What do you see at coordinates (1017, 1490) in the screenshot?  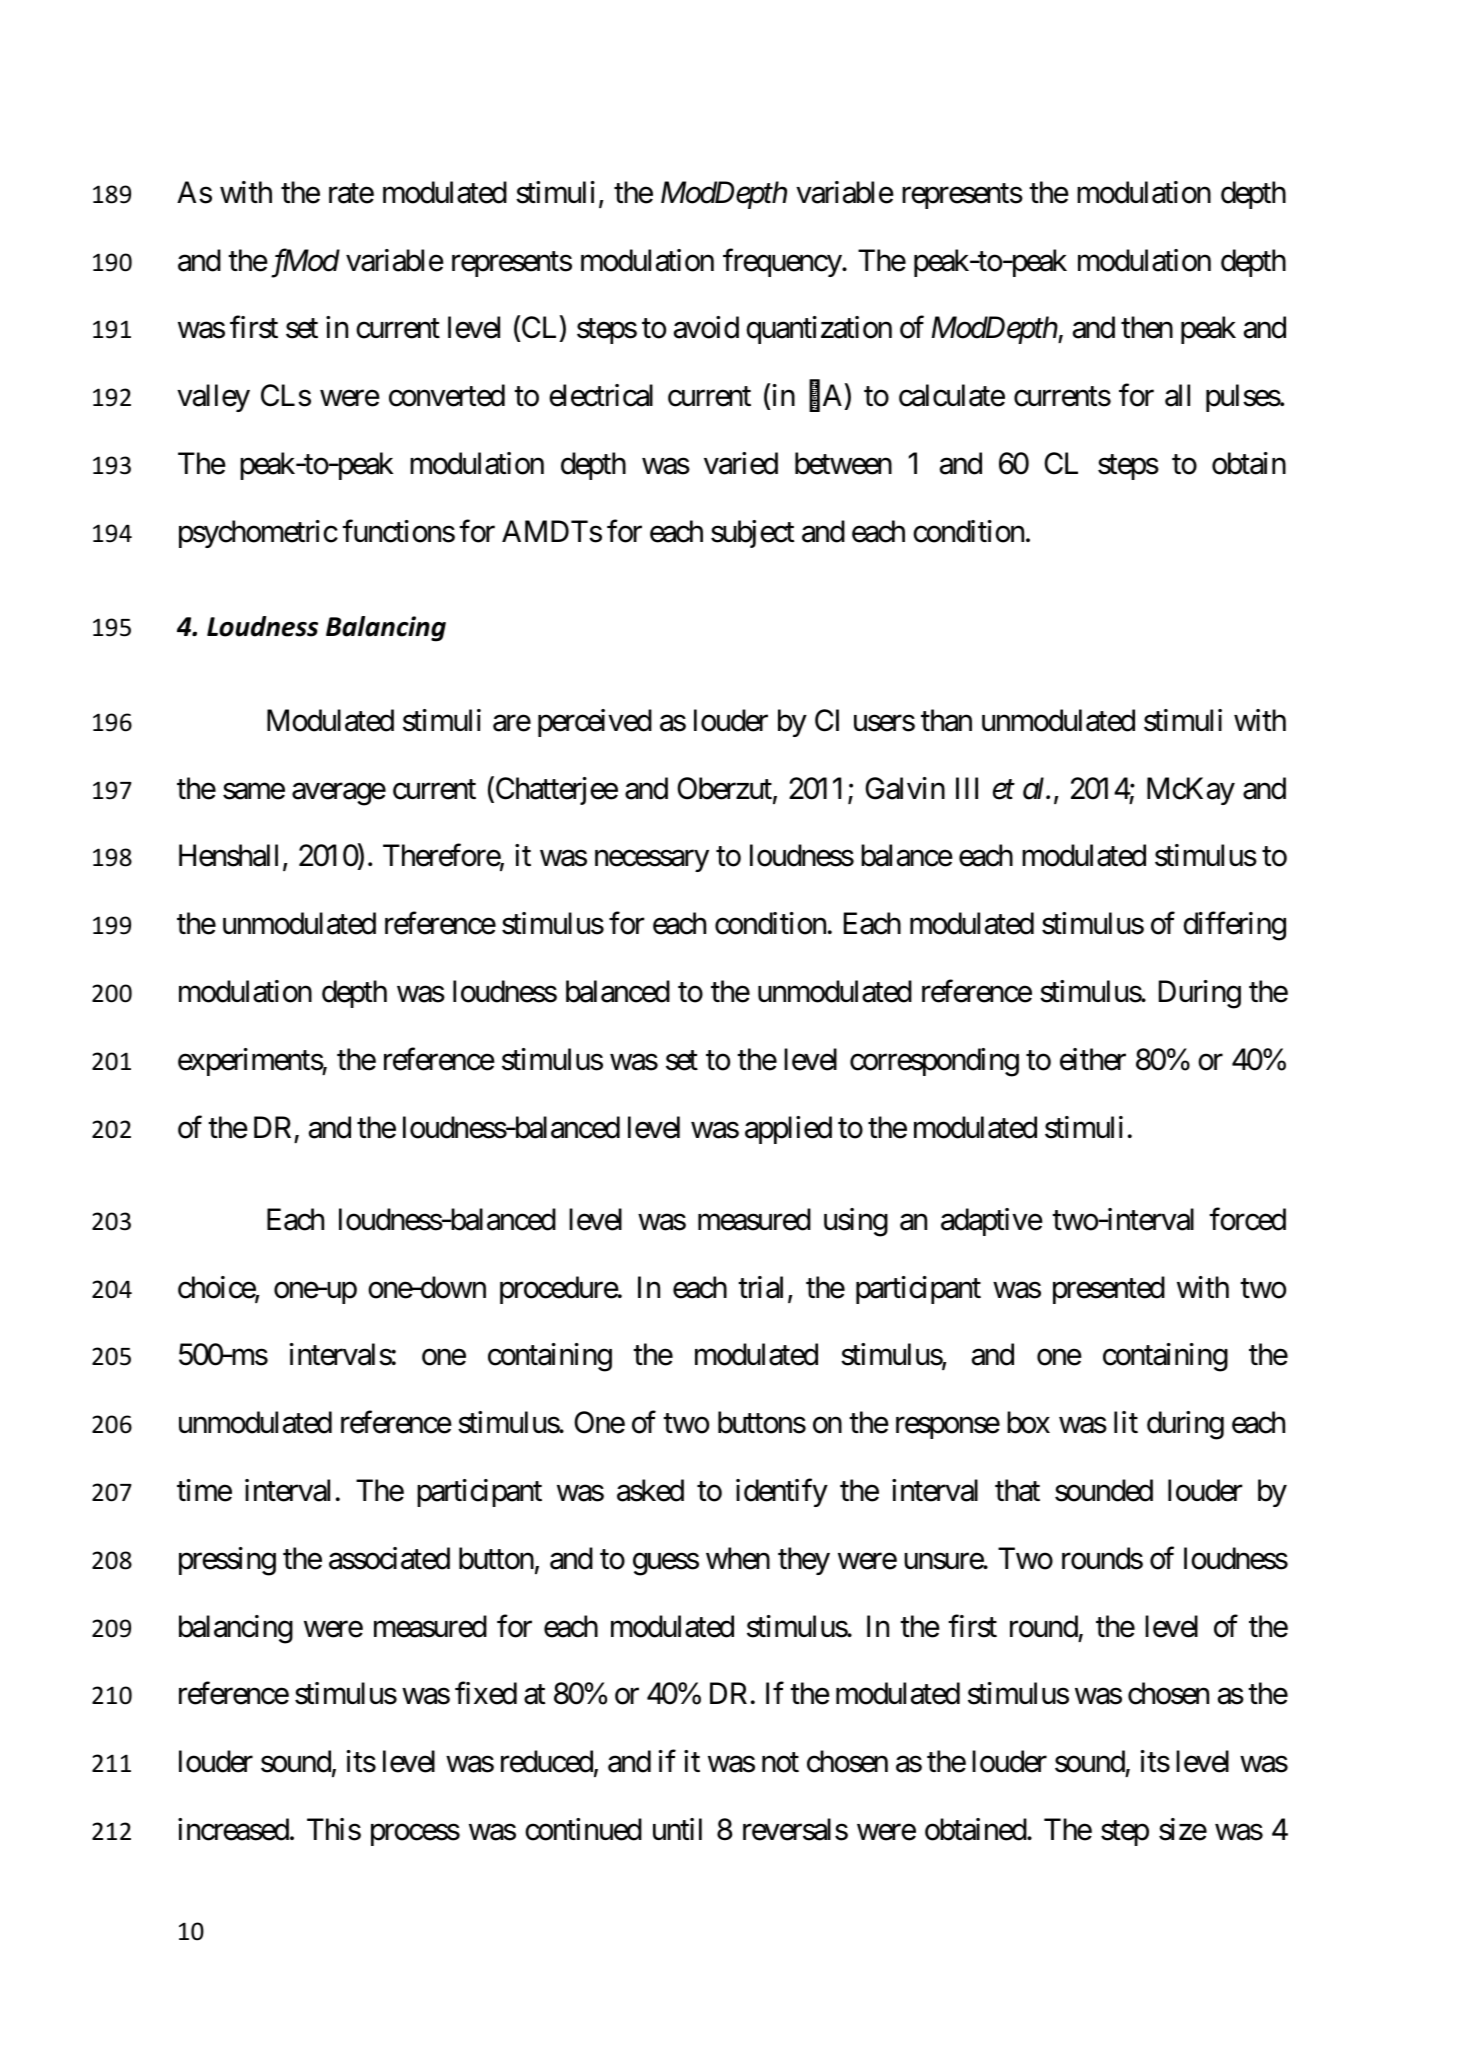 I see `that` at bounding box center [1017, 1490].
